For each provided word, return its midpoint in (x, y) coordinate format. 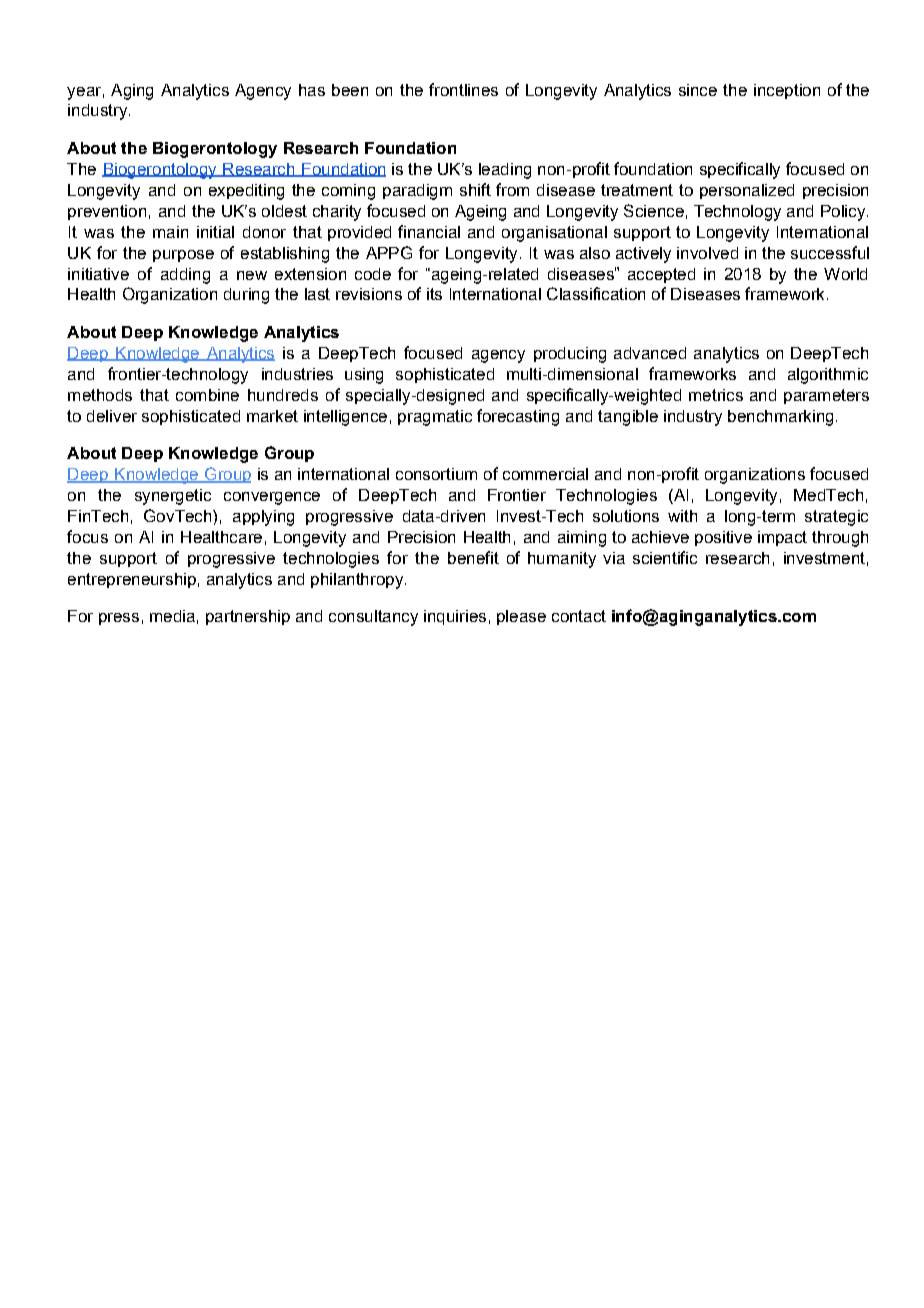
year (84, 93)
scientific (665, 557)
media (172, 616)
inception (787, 91)
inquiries (455, 617)
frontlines (463, 89)
